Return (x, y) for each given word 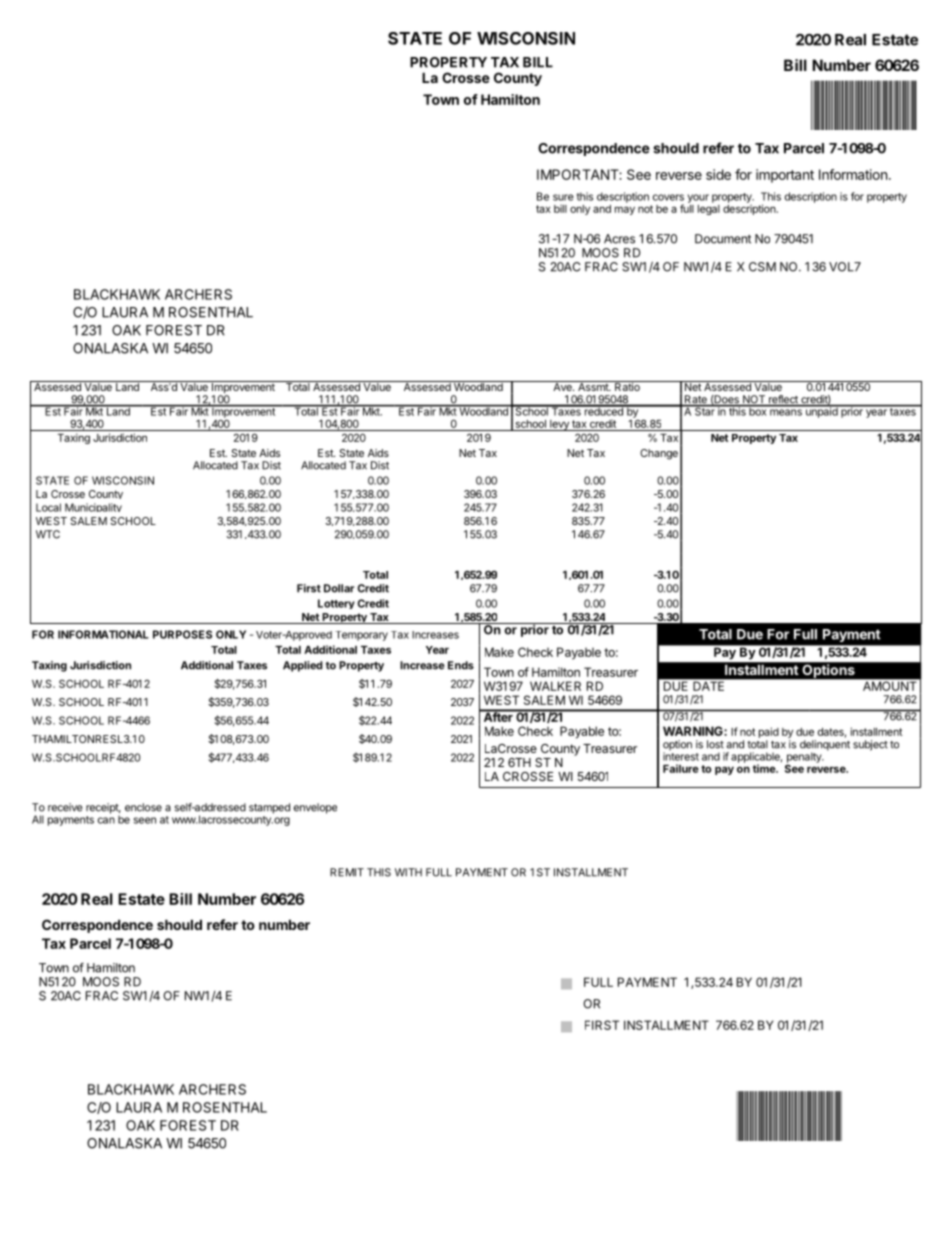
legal (709, 208)
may (625, 210)
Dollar (339, 588)
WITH (408, 872)
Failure (681, 768)
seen (145, 820)
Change (659, 454)
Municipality (93, 507)
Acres (619, 239)
